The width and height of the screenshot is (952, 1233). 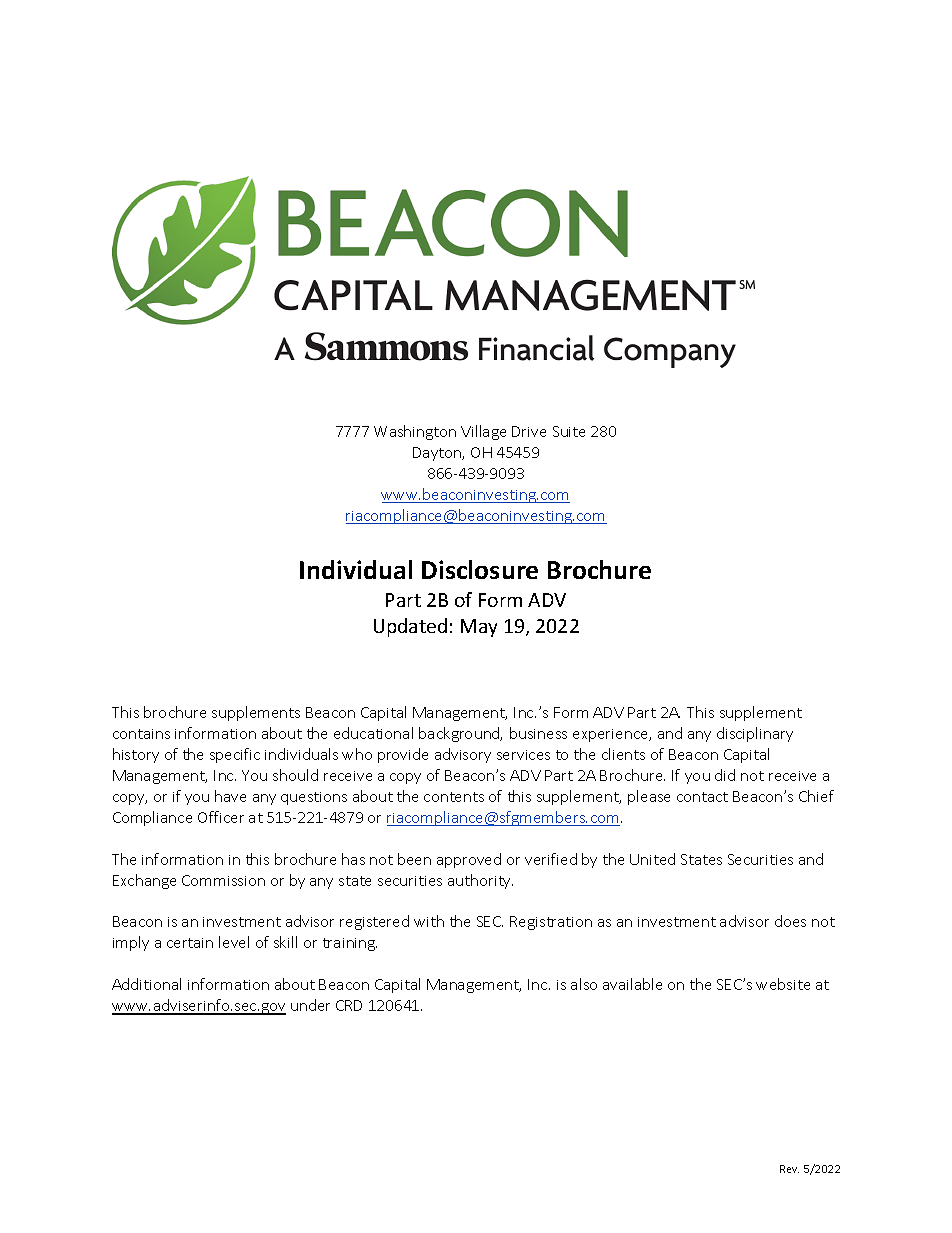 What do you see at coordinates (230, 796) in the screenshot?
I see `have` at bounding box center [230, 796].
